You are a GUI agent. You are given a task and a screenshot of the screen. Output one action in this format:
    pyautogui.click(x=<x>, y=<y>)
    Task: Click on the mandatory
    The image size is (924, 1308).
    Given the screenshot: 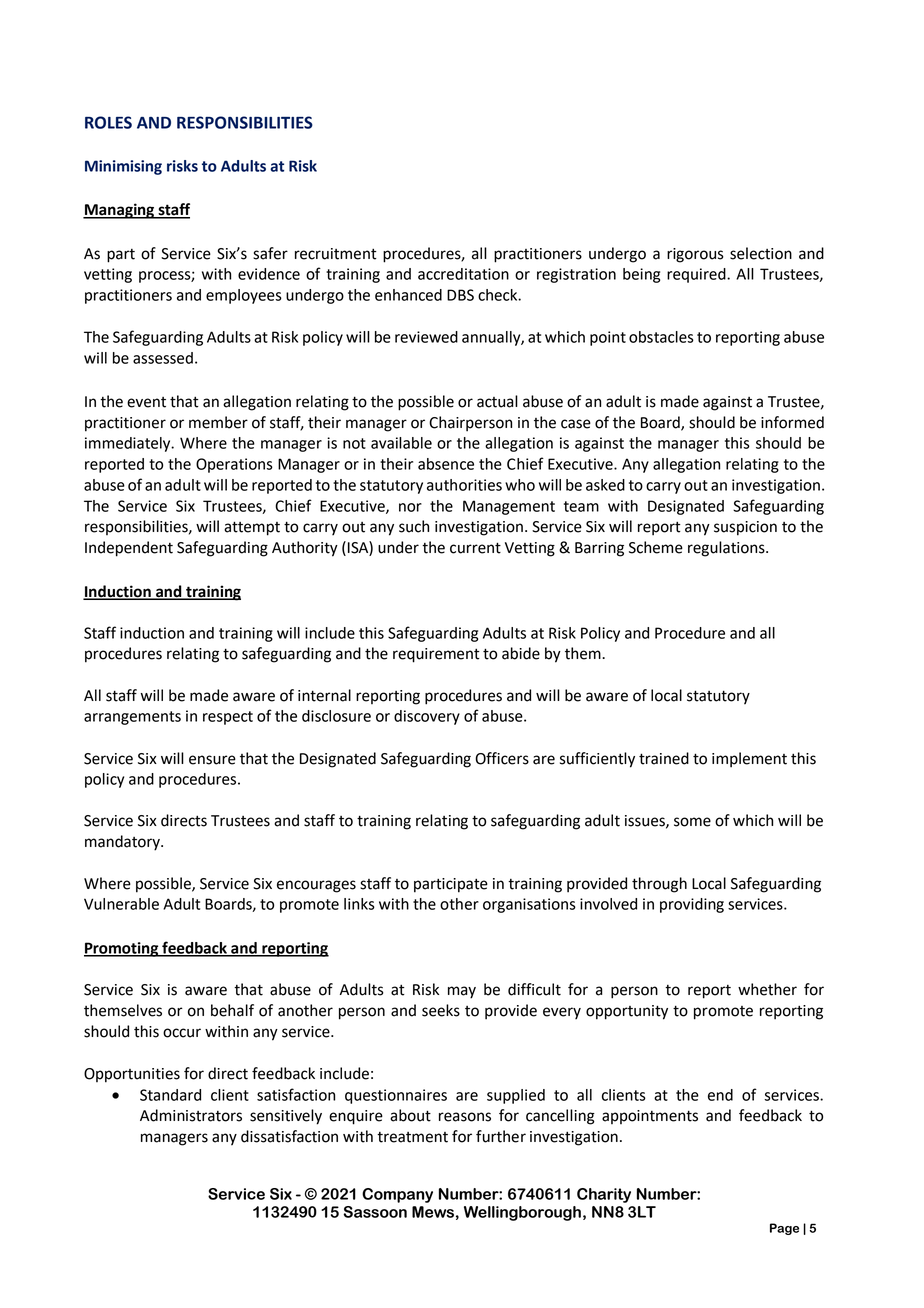 What is the action you would take?
    pyautogui.click(x=123, y=843)
